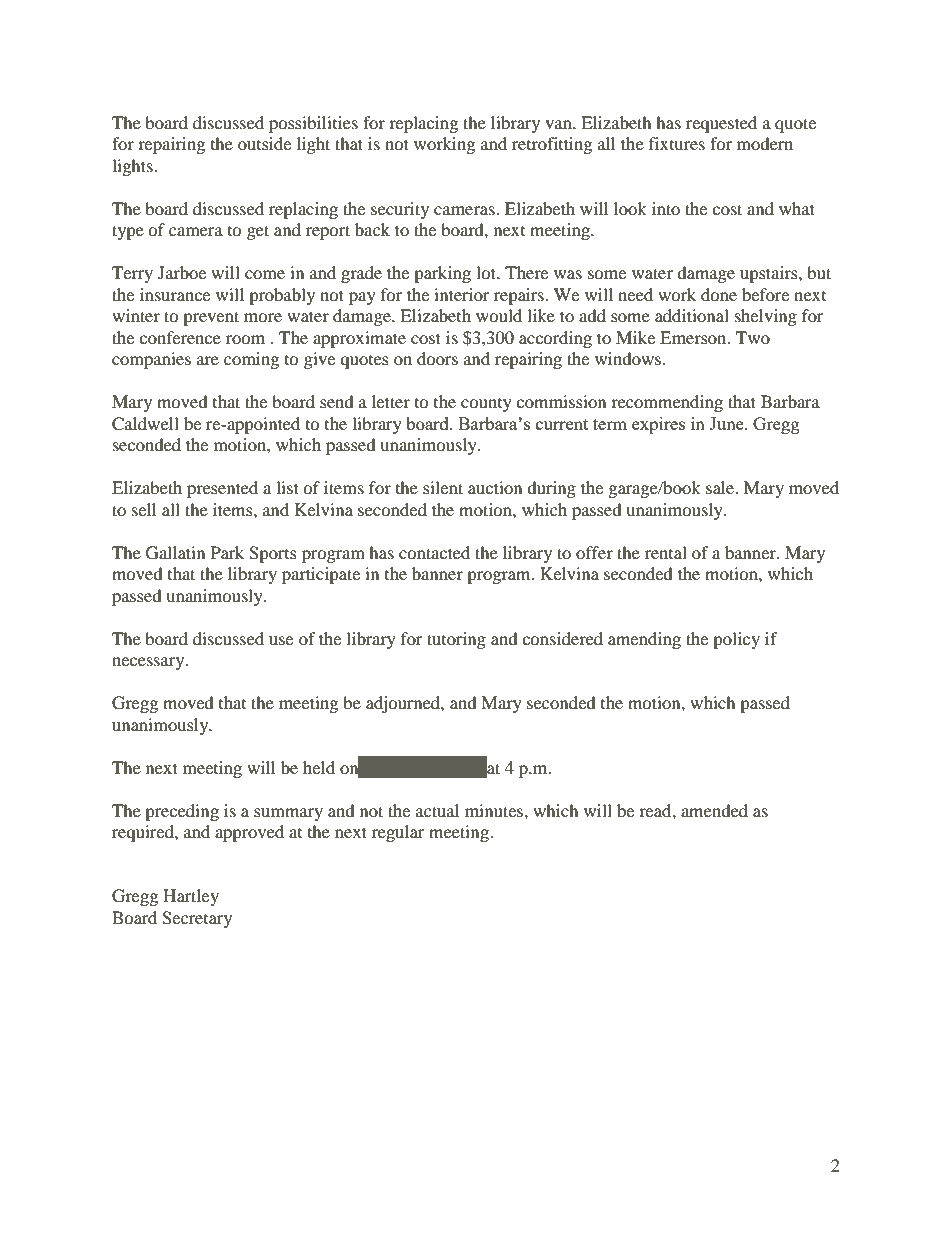 This screenshot has height=1233, width=952. What do you see at coordinates (736, 640) in the screenshot?
I see `policy` at bounding box center [736, 640].
